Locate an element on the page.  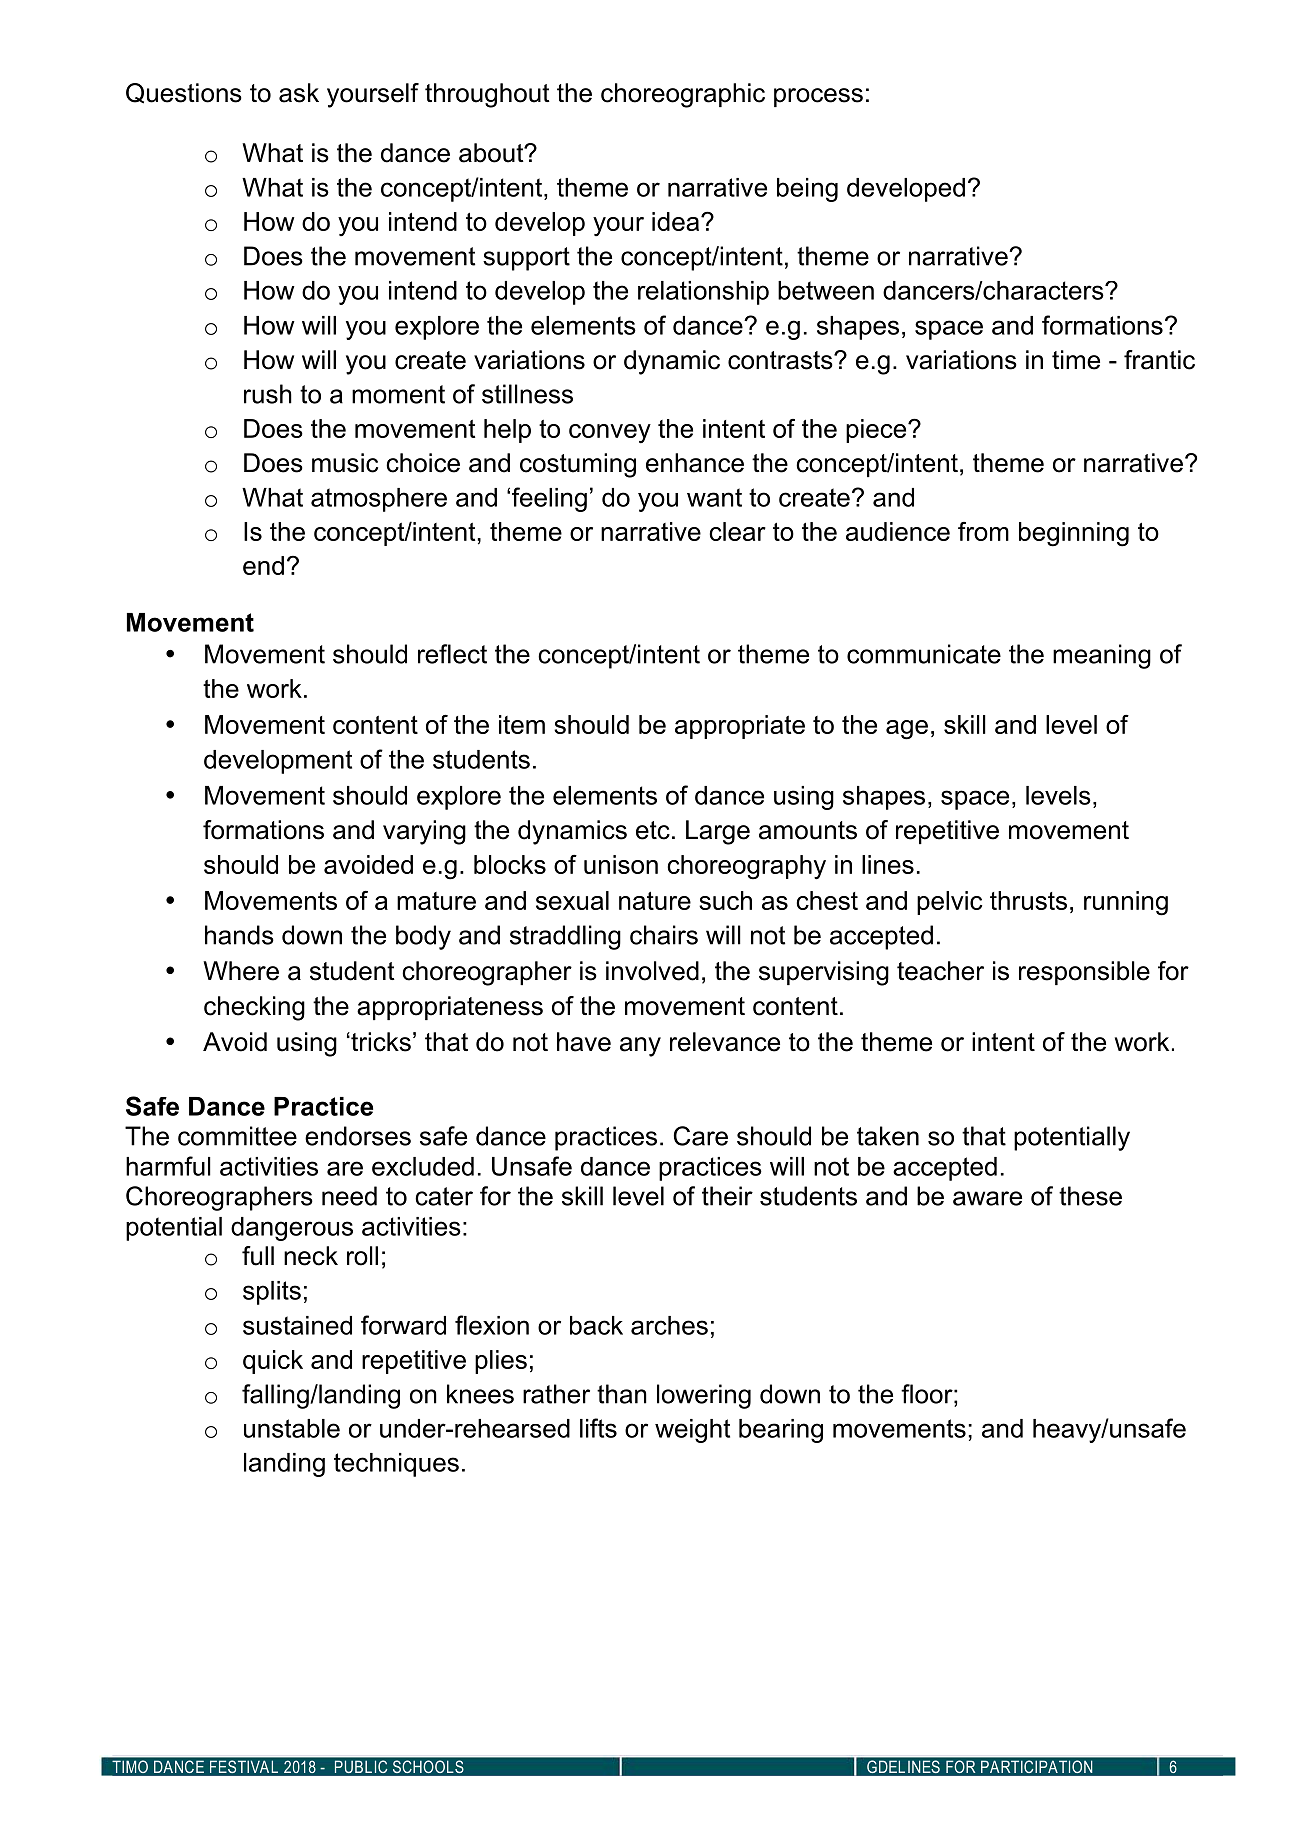
unstable is located at coordinates (292, 1428).
